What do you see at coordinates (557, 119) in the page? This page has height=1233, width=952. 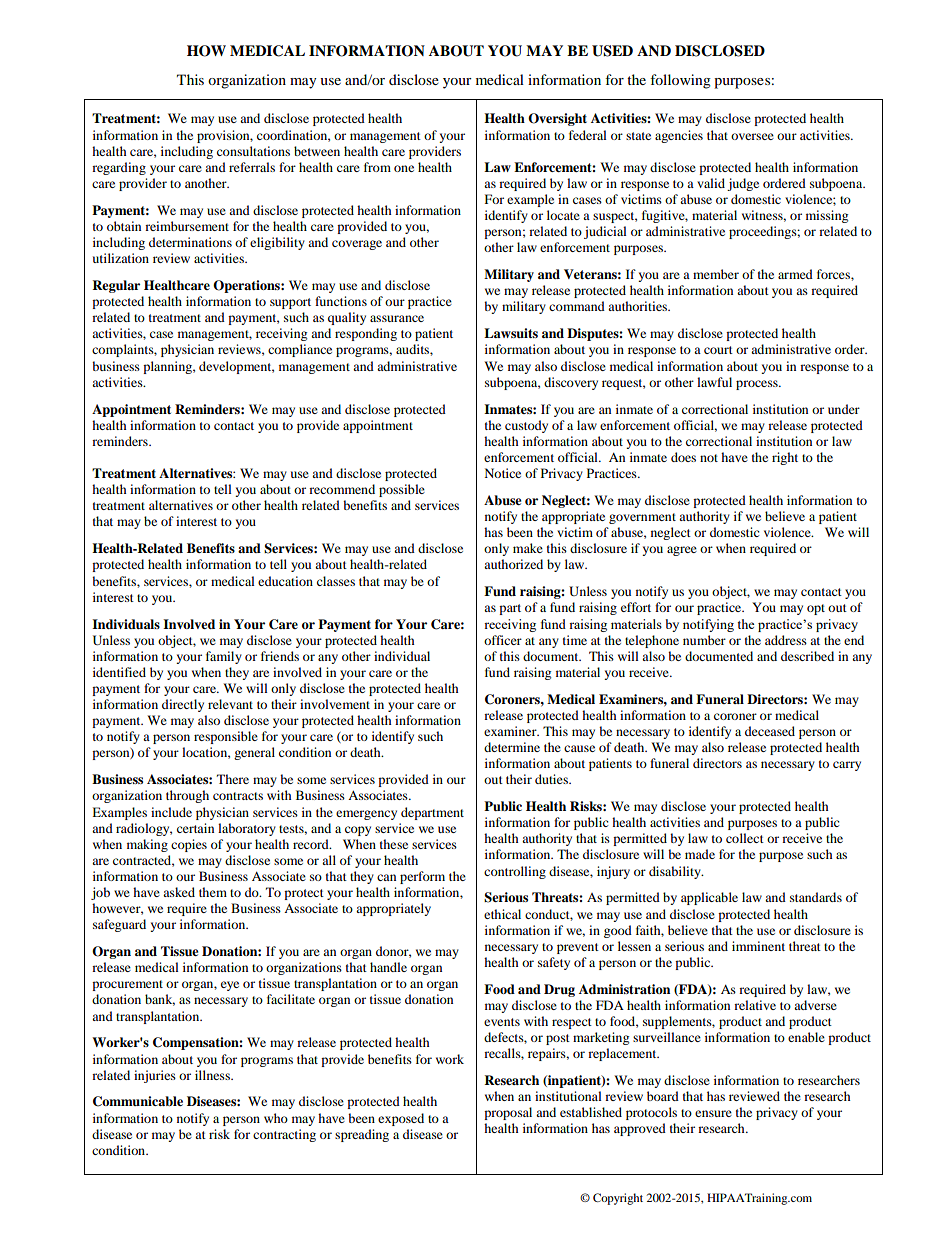 I see `Oversight` at bounding box center [557, 119].
